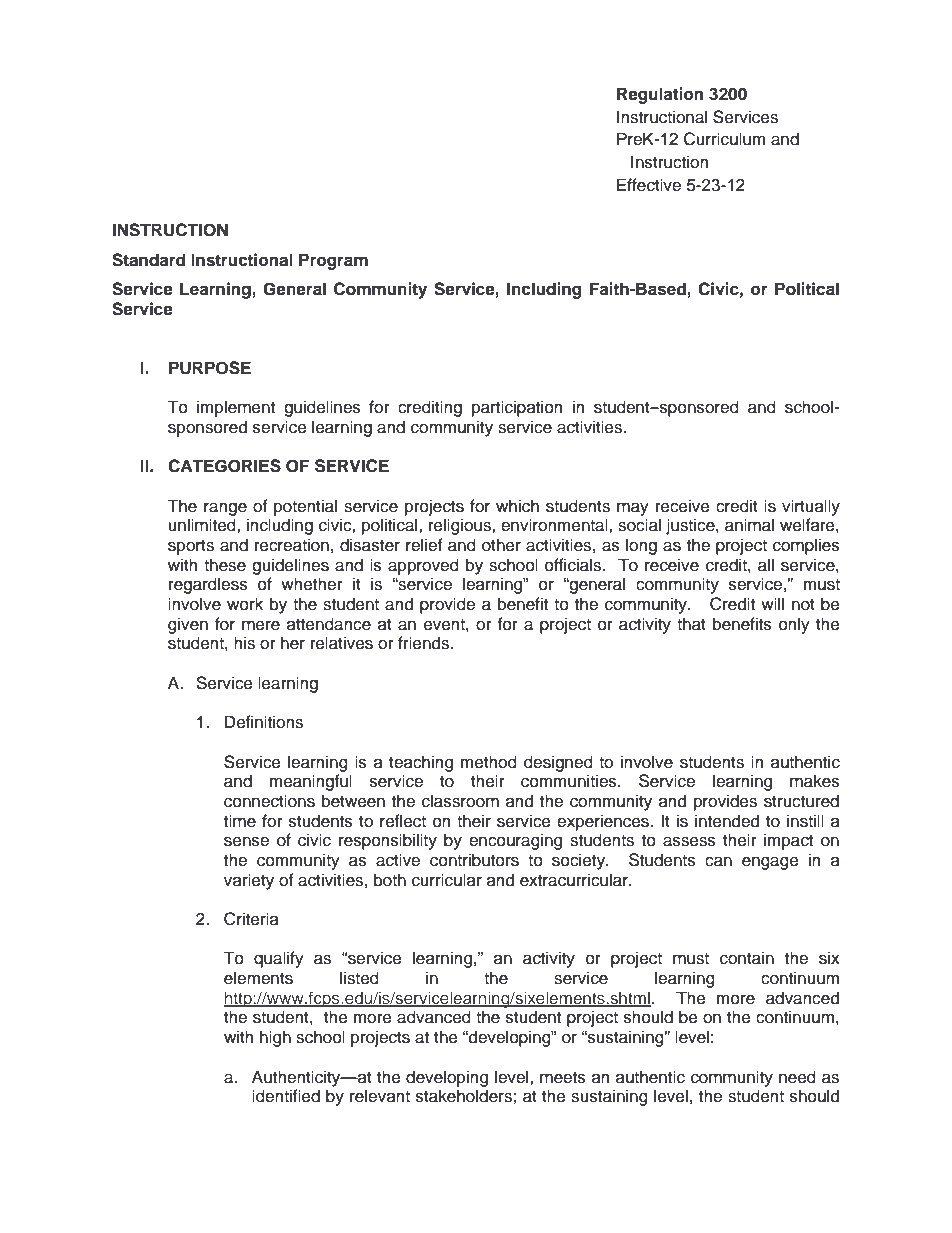 Image resolution: width=952 pixels, height=1233 pixels. Describe the element at coordinates (149, 260) in the screenshot. I see `Standard` at that location.
